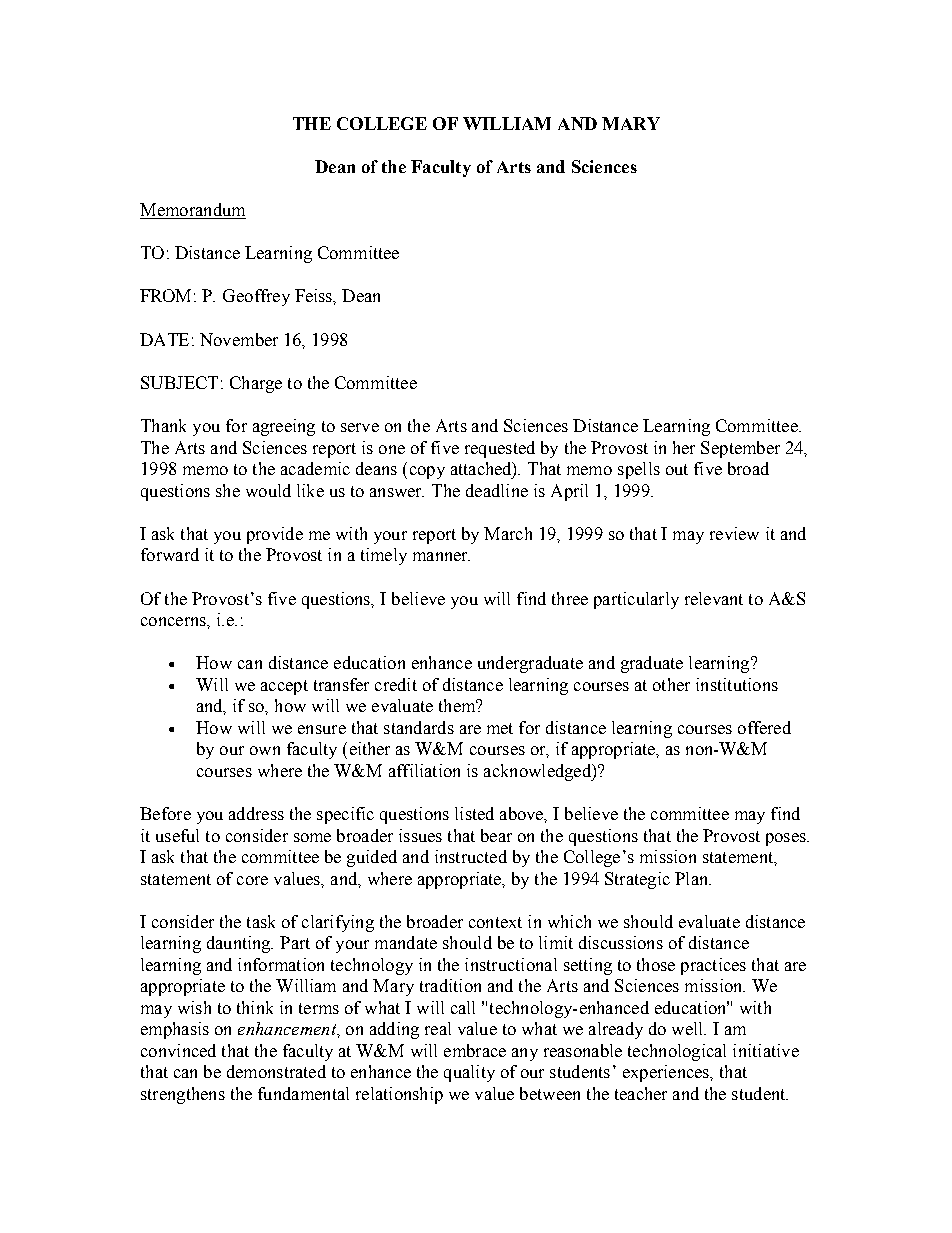 This screenshot has width=952, height=1233. I want to click on accept, so click(284, 687).
